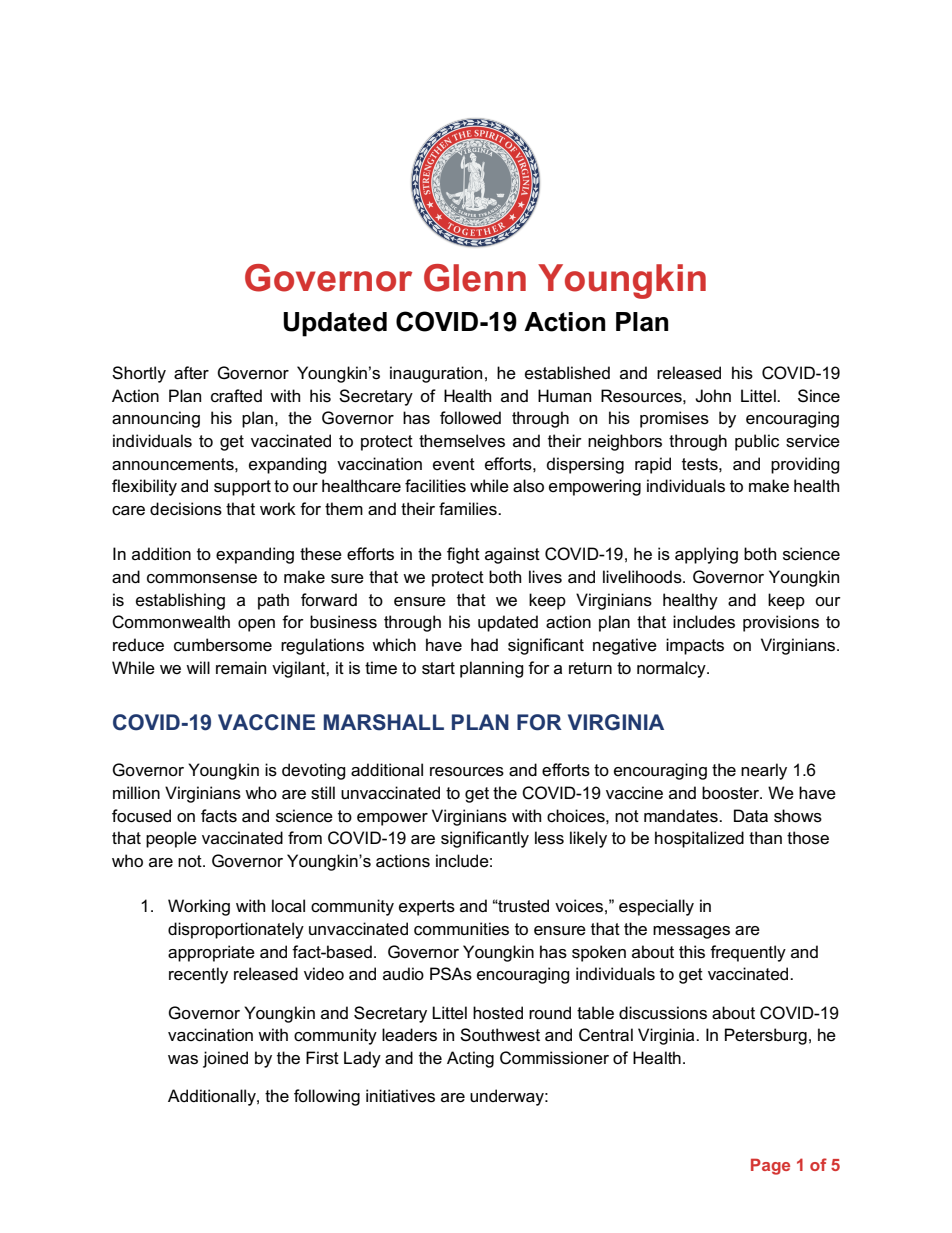  I want to click on had, so click(484, 645).
